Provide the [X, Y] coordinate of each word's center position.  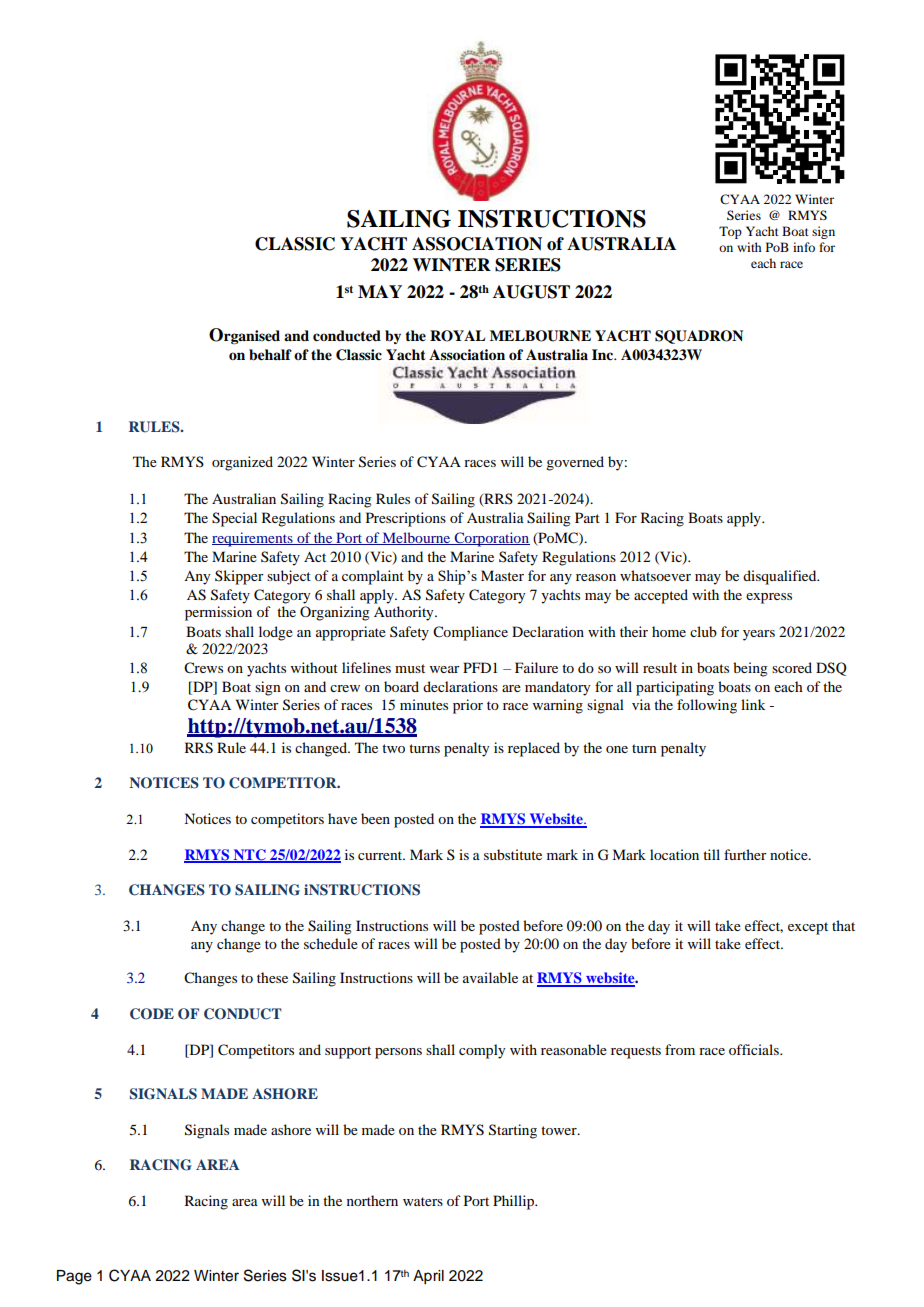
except [808, 928]
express [769, 598]
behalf [270, 355]
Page [74, 1277]
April [428, 1277]
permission [218, 613]
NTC [249, 855]
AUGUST [531, 292]
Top [730, 232]
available [490, 977]
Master [502, 575]
